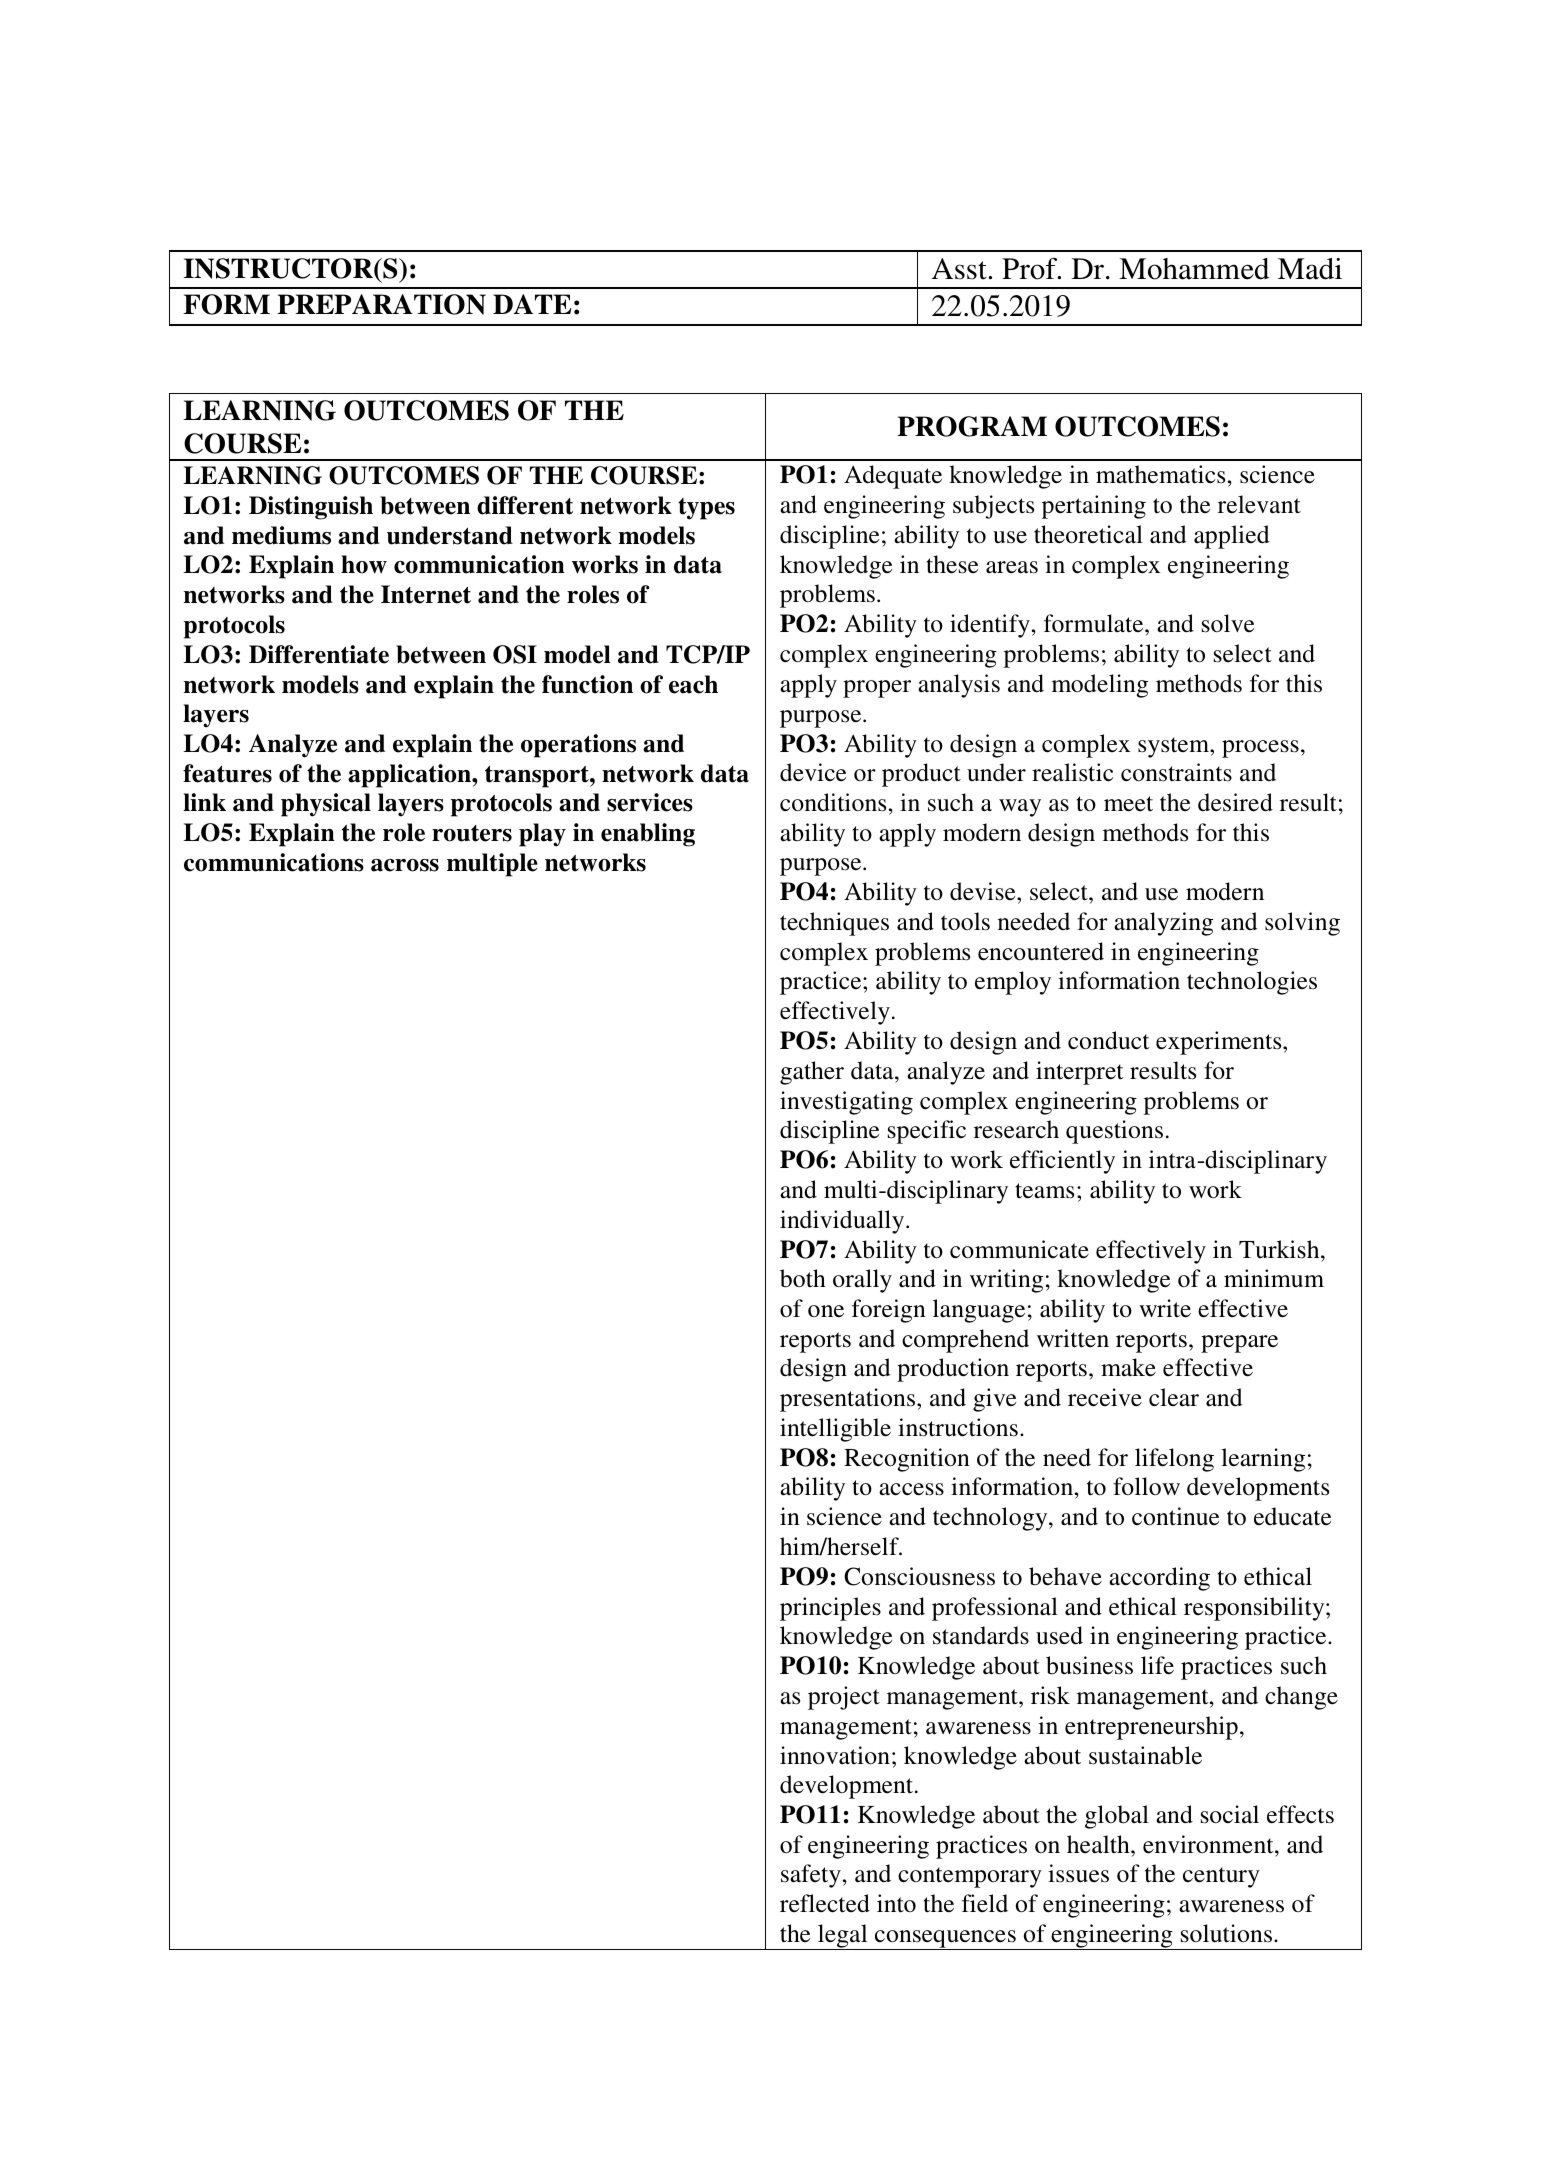  What do you see at coordinates (1174, 1397) in the screenshot?
I see `clear` at bounding box center [1174, 1397].
